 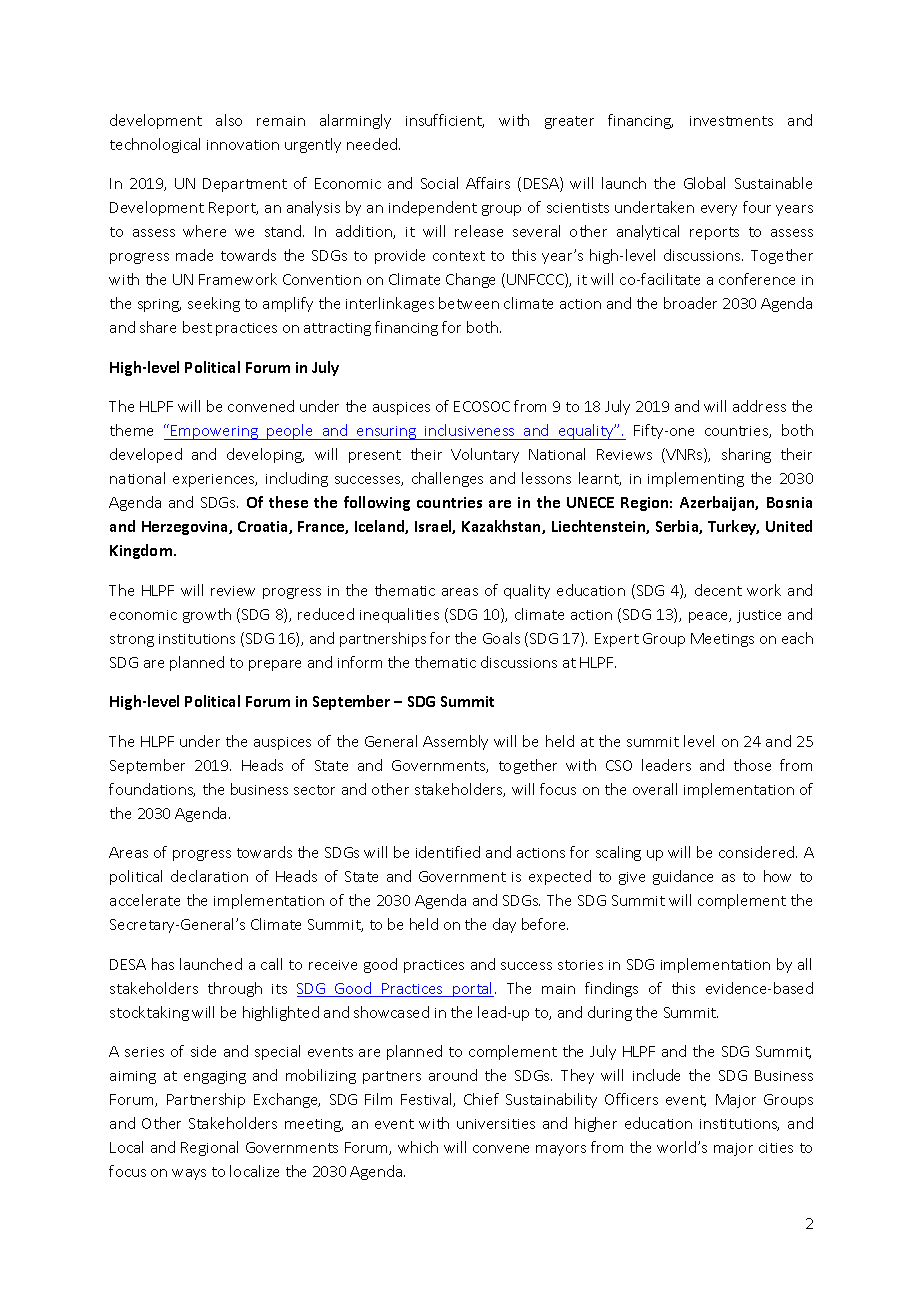 What do you see at coordinates (243, 145) in the screenshot?
I see `innovation` at bounding box center [243, 145].
